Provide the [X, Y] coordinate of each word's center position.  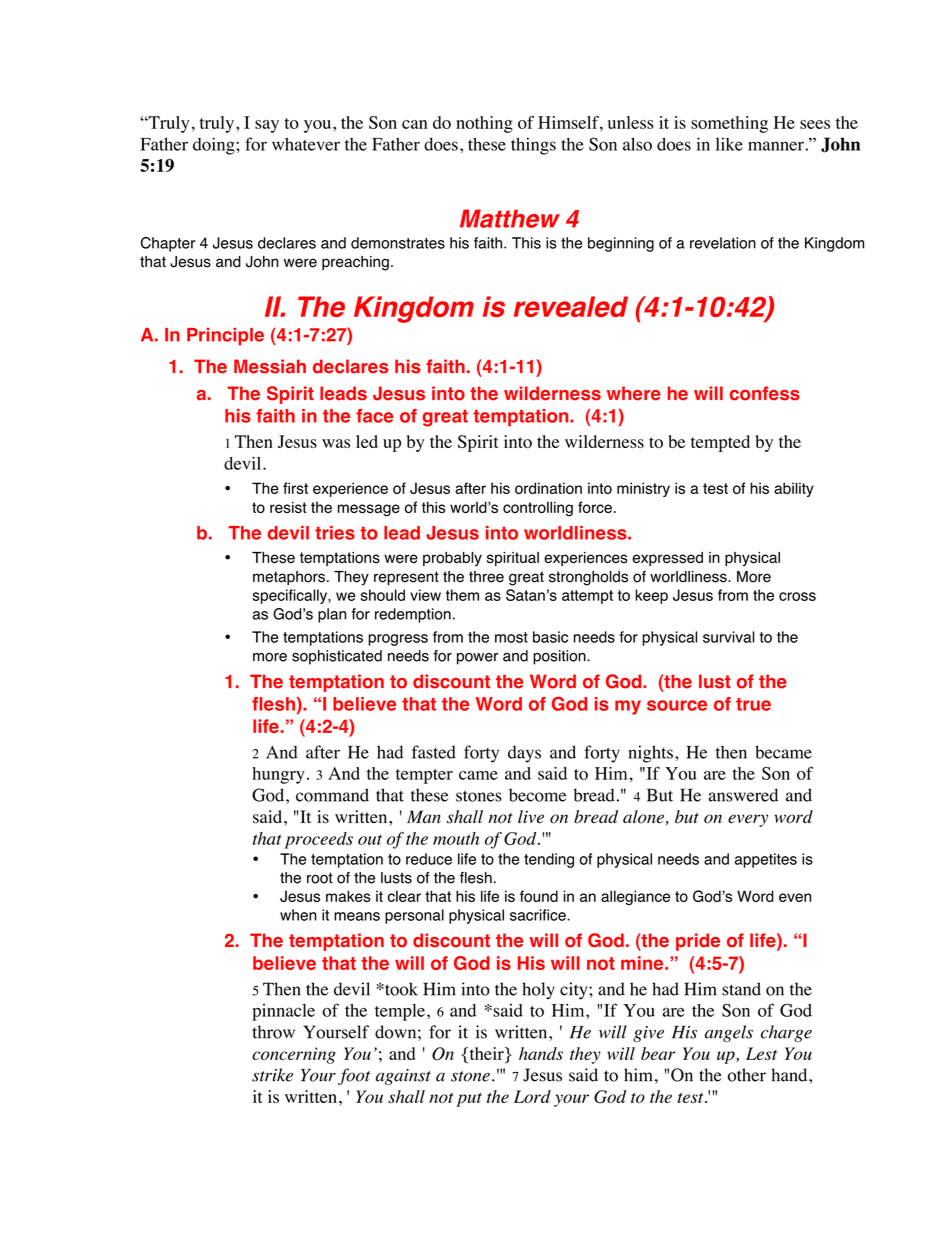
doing [215, 146]
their [486, 1053]
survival [729, 637]
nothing [484, 124]
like [729, 144]
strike [272, 1075]
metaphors [289, 578]
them [462, 595]
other [747, 1075]
